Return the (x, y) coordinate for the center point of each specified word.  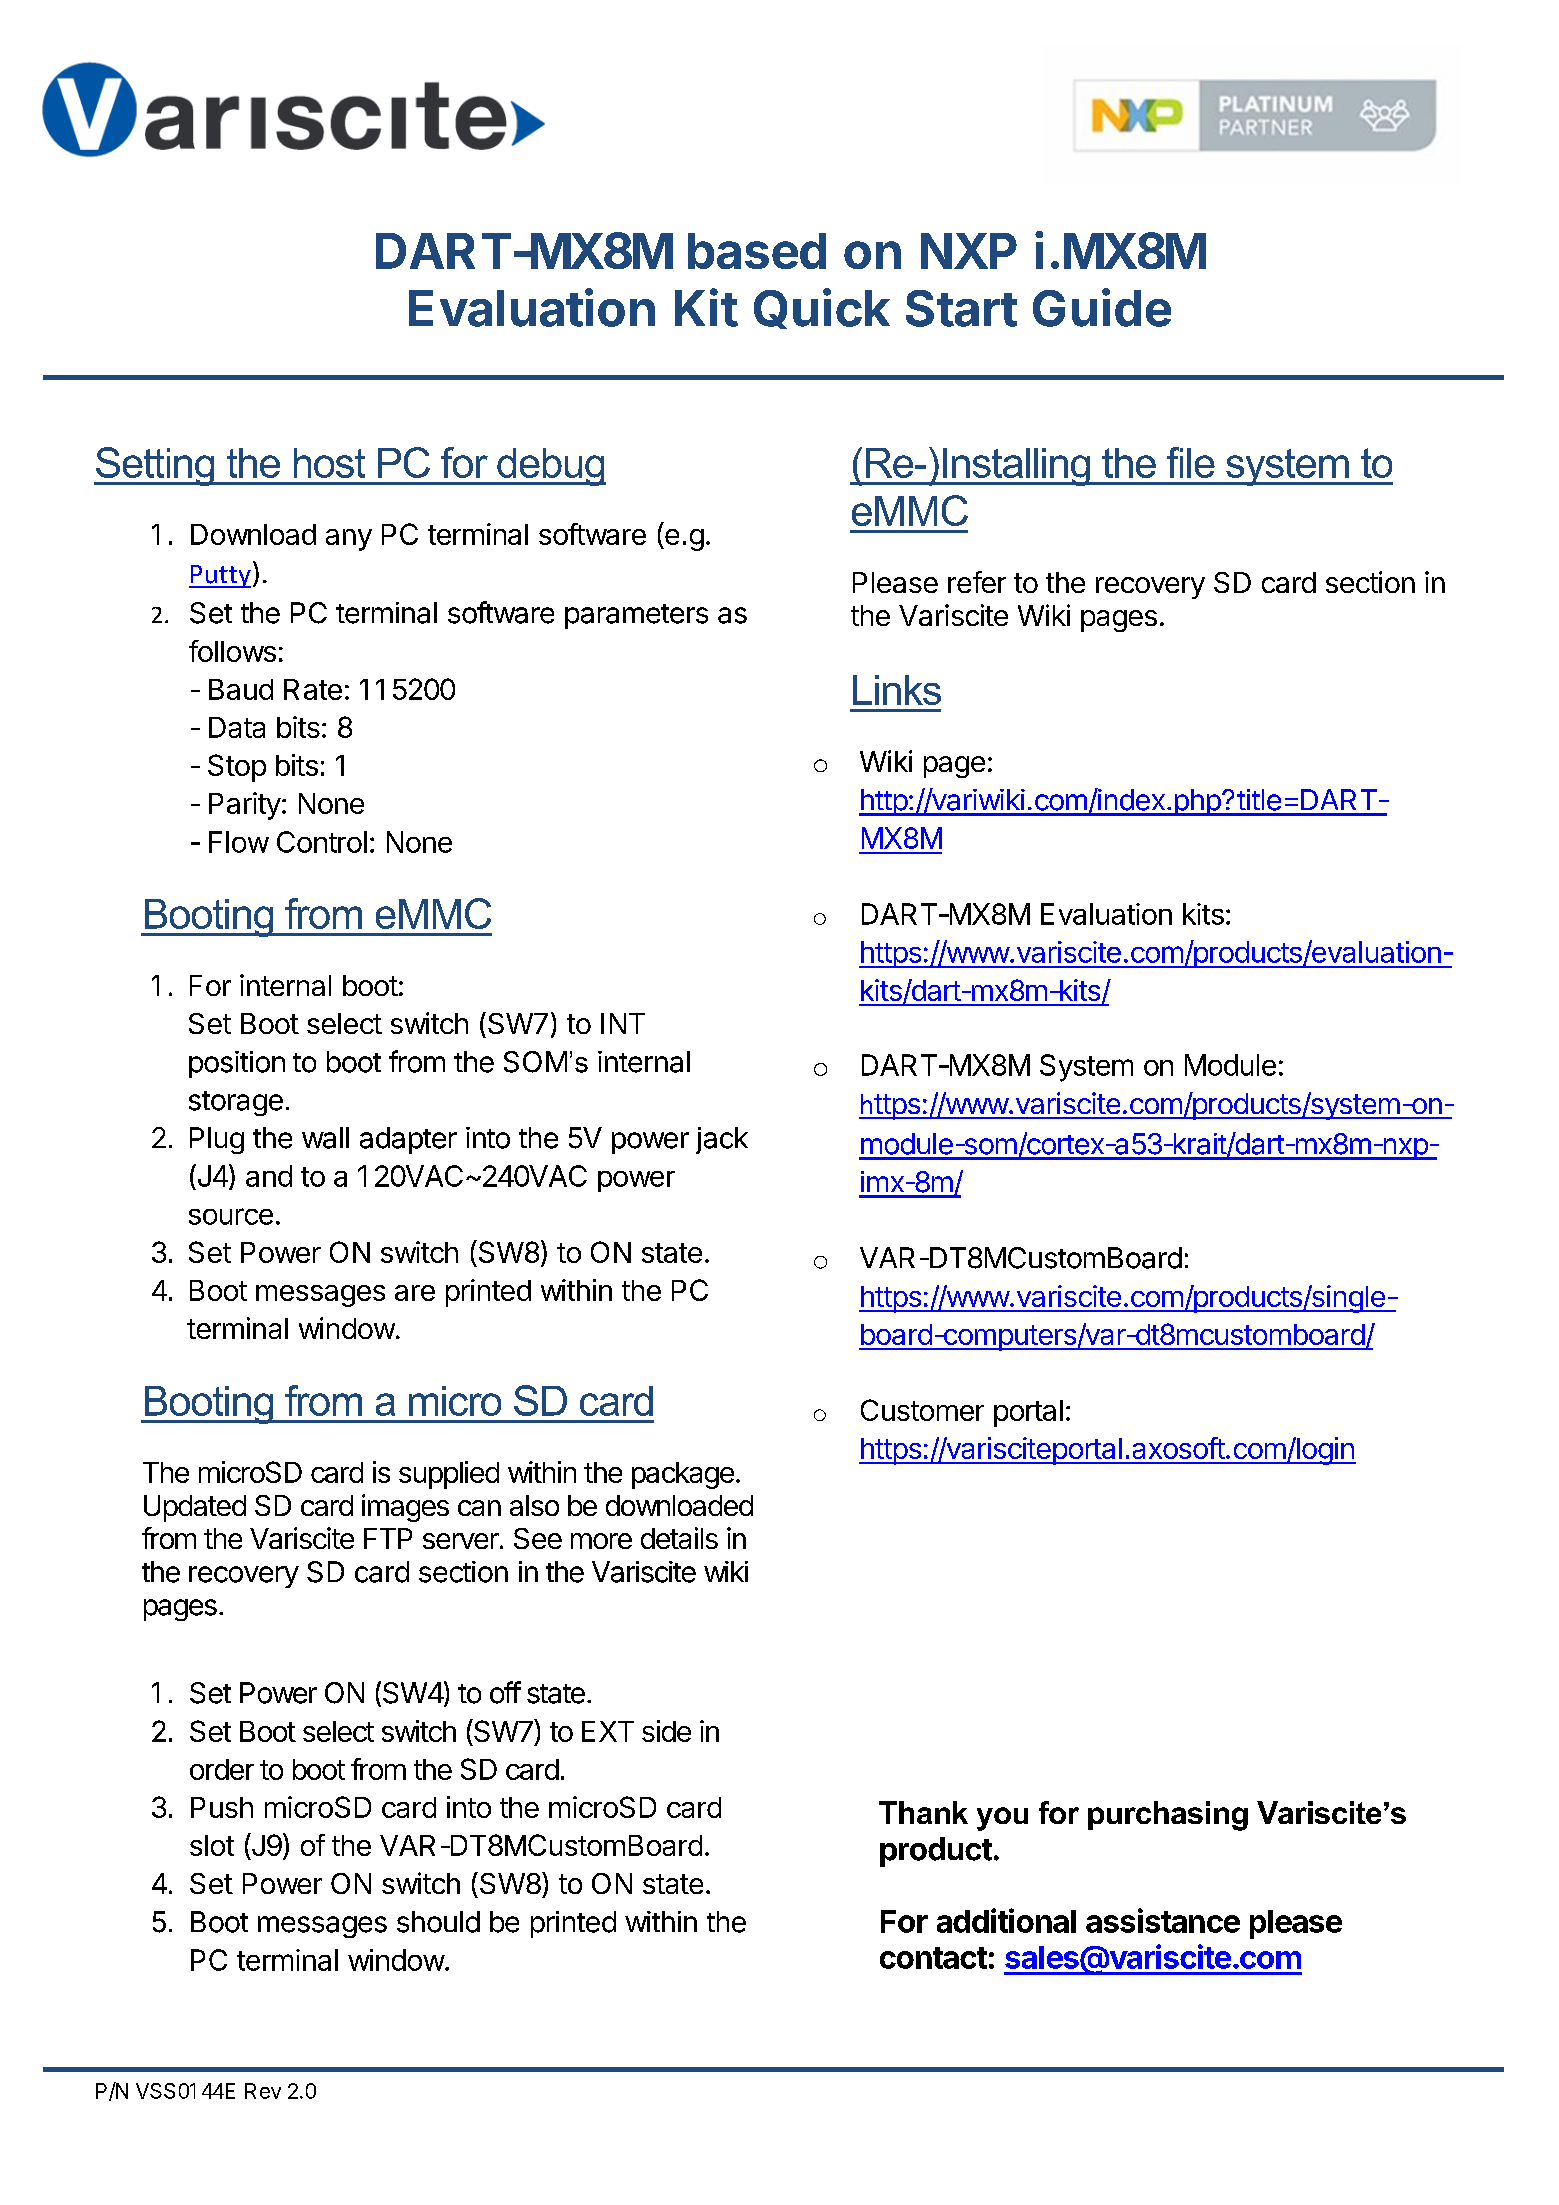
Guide (1102, 307)
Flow (239, 842)
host (329, 463)
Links (897, 690)
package (683, 1475)
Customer (922, 1410)
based (757, 251)
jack (722, 1140)
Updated (195, 1508)
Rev (263, 2091)
